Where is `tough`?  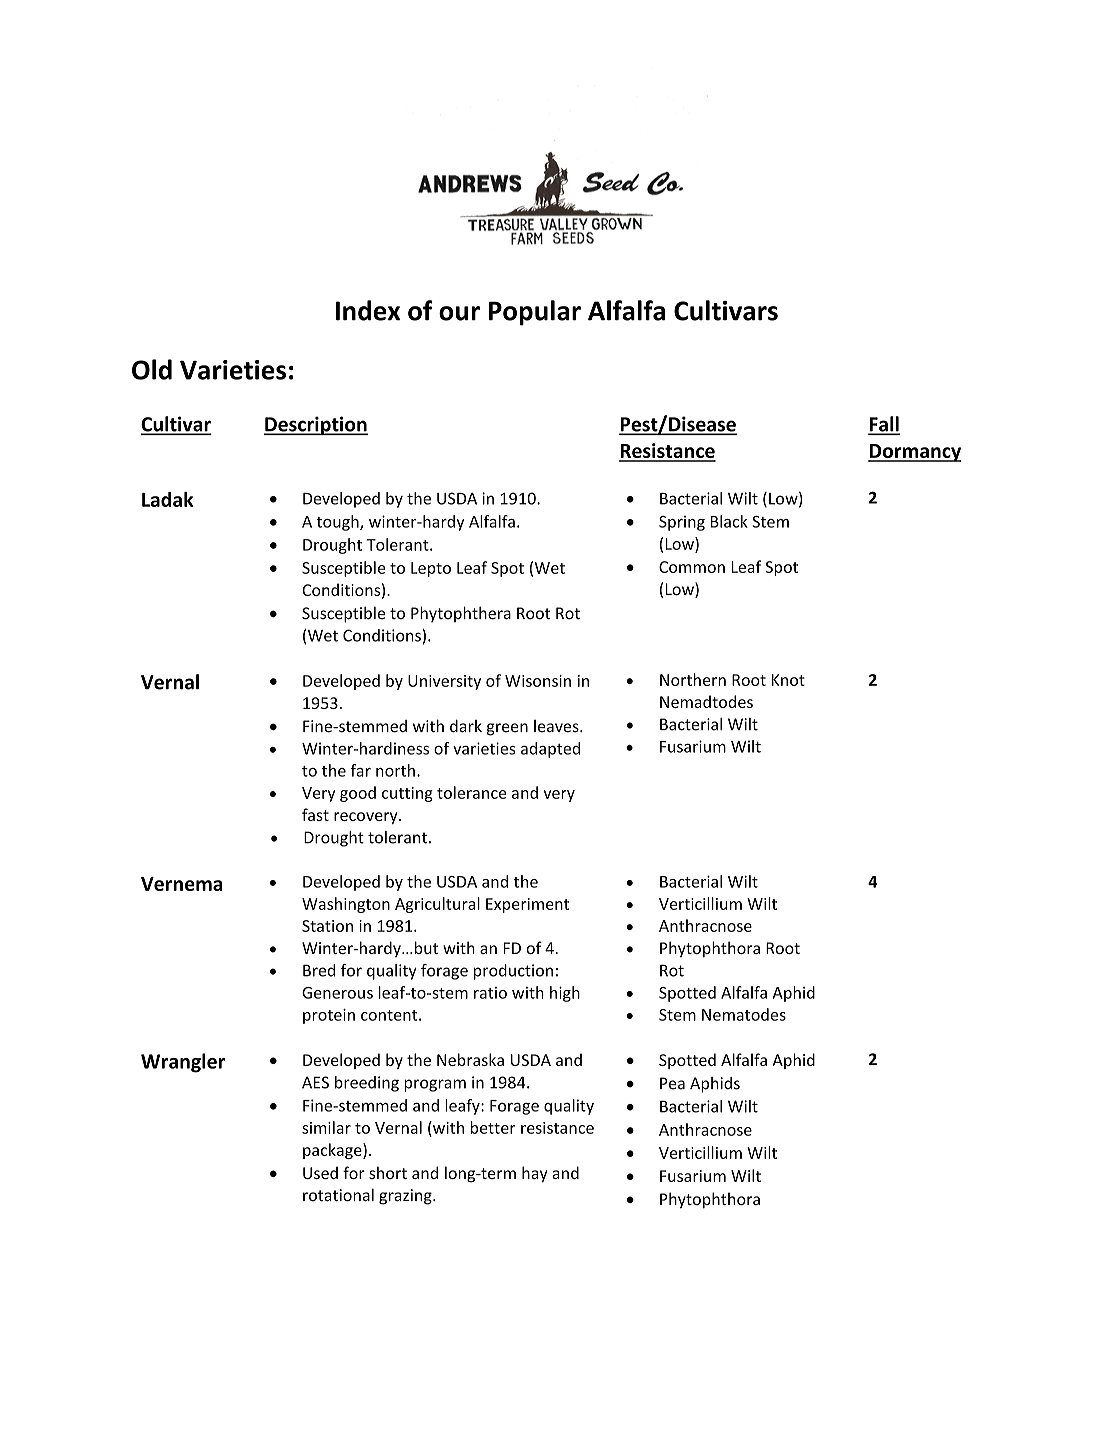
tough is located at coordinates (338, 523).
